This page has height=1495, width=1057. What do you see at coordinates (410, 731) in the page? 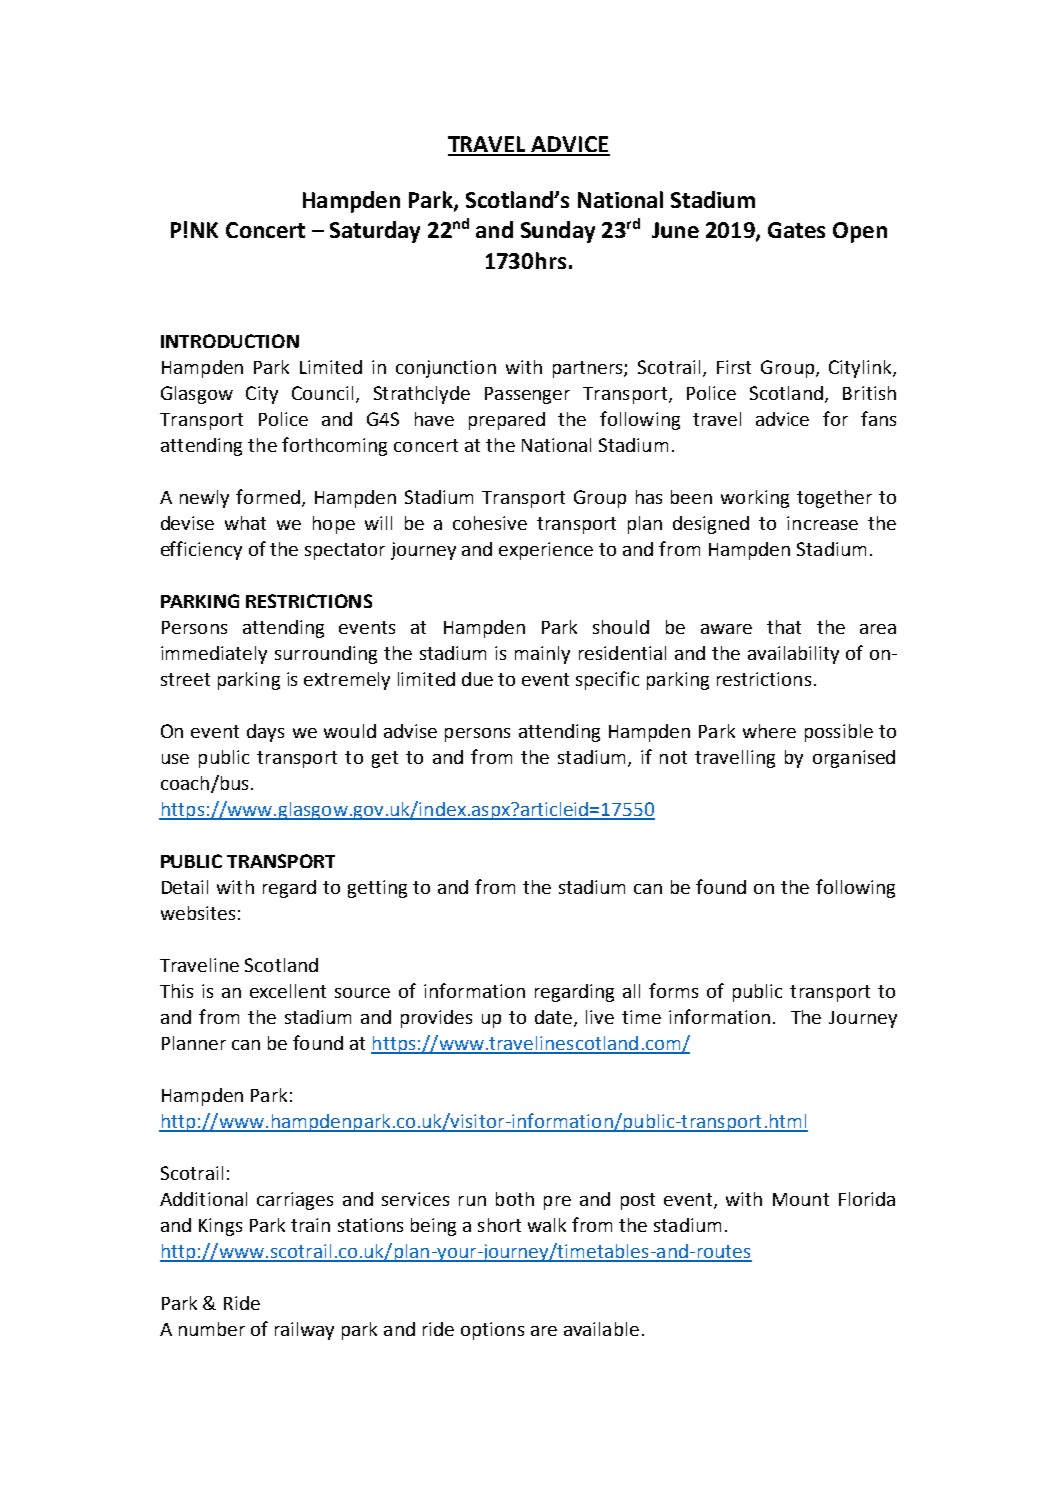
I see `advise` at bounding box center [410, 731].
